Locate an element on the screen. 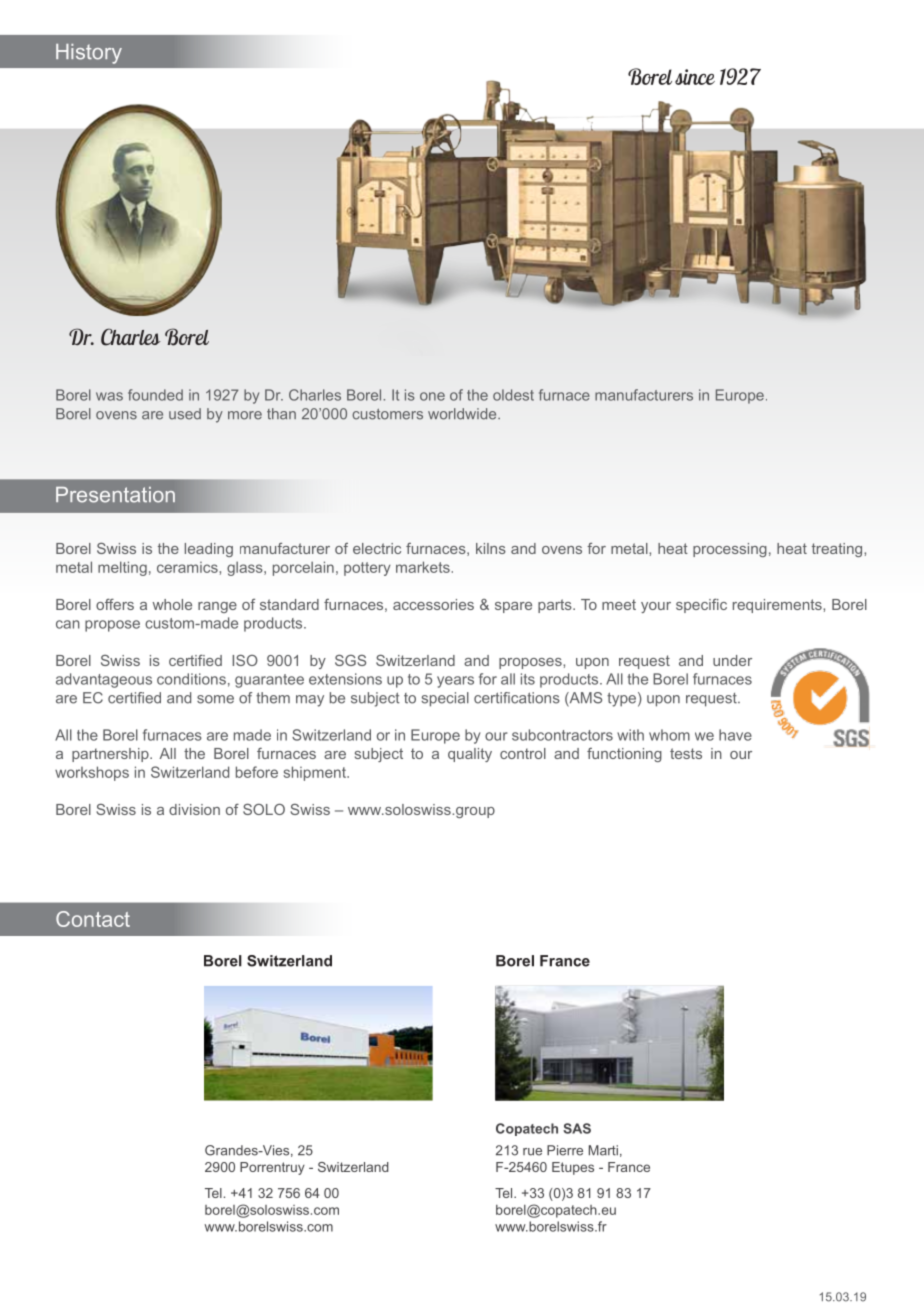  oldest is located at coordinates (513, 395).
